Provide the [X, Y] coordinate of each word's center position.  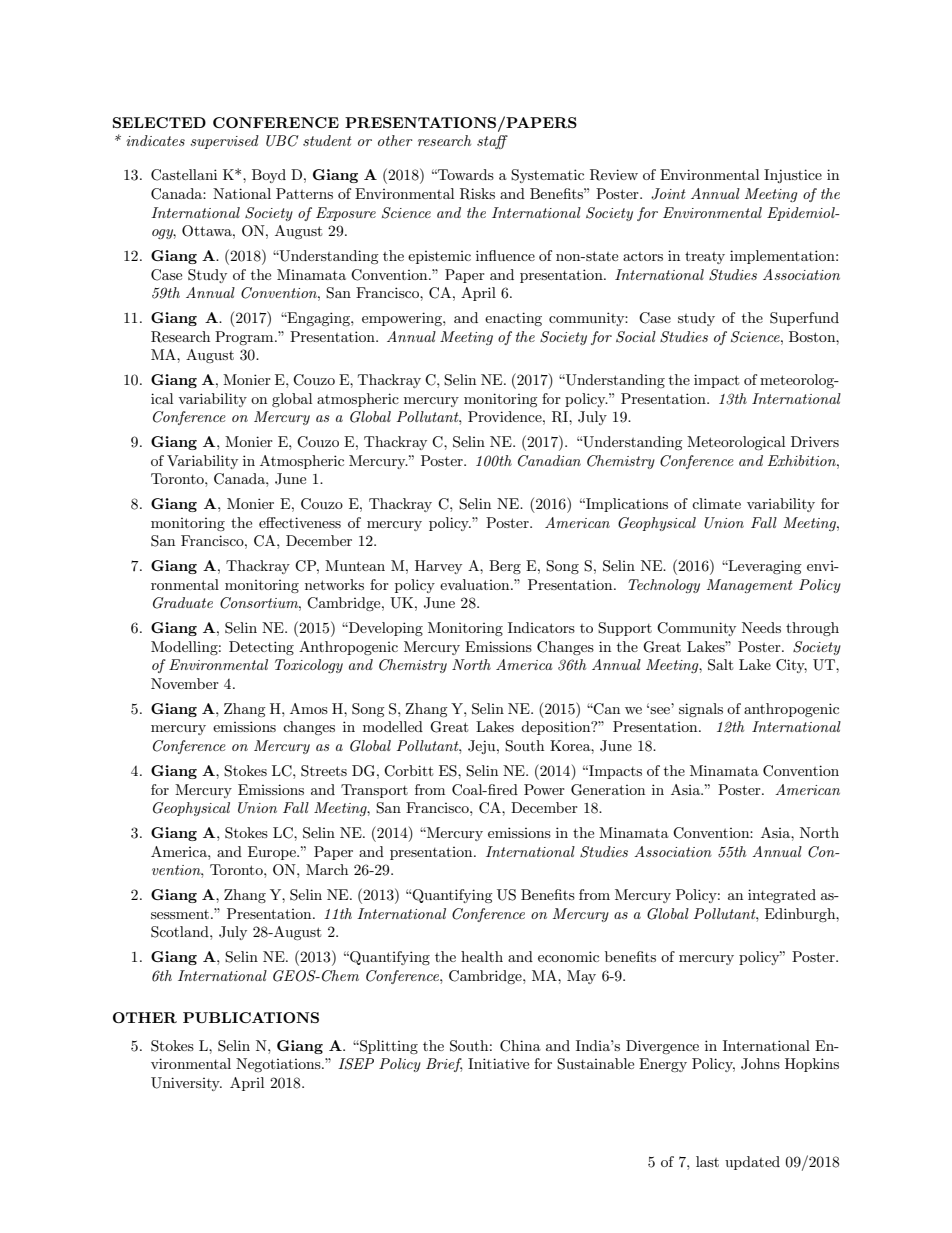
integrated [782, 896]
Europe [273, 853]
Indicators [541, 627]
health [482, 956]
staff [492, 142]
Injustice [793, 176]
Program [245, 338]
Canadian [549, 461]
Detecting [261, 648]
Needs [761, 627]
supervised [224, 142]
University [186, 1084]
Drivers [815, 441]
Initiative [498, 1063]
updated [752, 1163]
